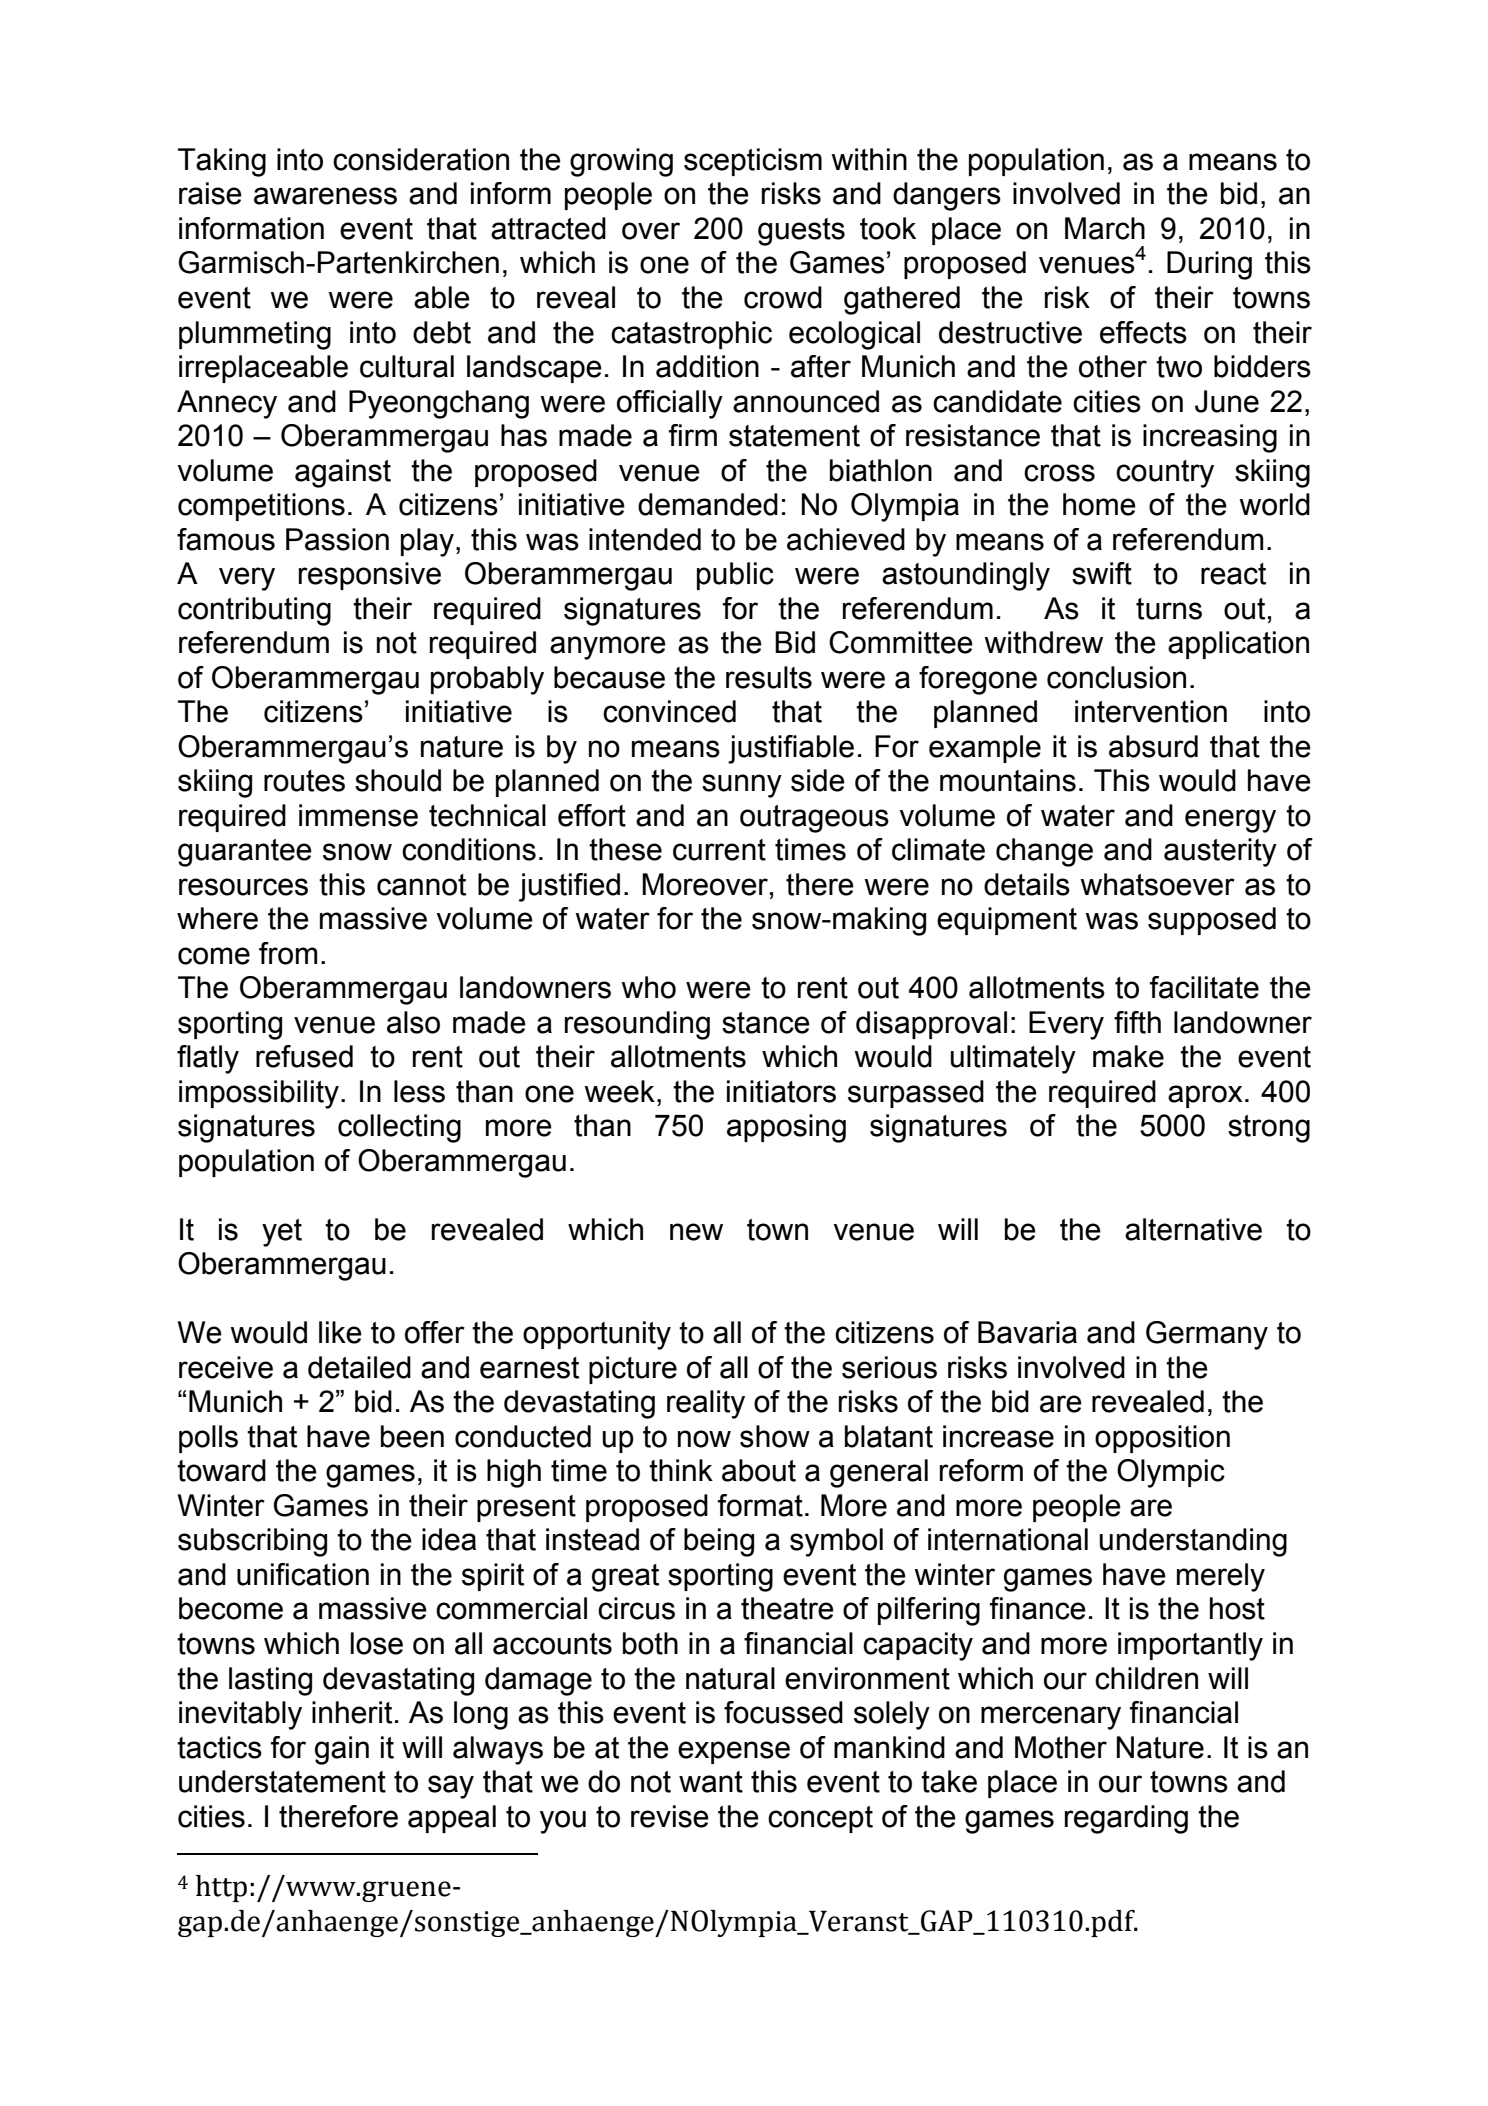  What do you see at coordinates (1137, 1022) in the document?
I see `fifth` at bounding box center [1137, 1022].
